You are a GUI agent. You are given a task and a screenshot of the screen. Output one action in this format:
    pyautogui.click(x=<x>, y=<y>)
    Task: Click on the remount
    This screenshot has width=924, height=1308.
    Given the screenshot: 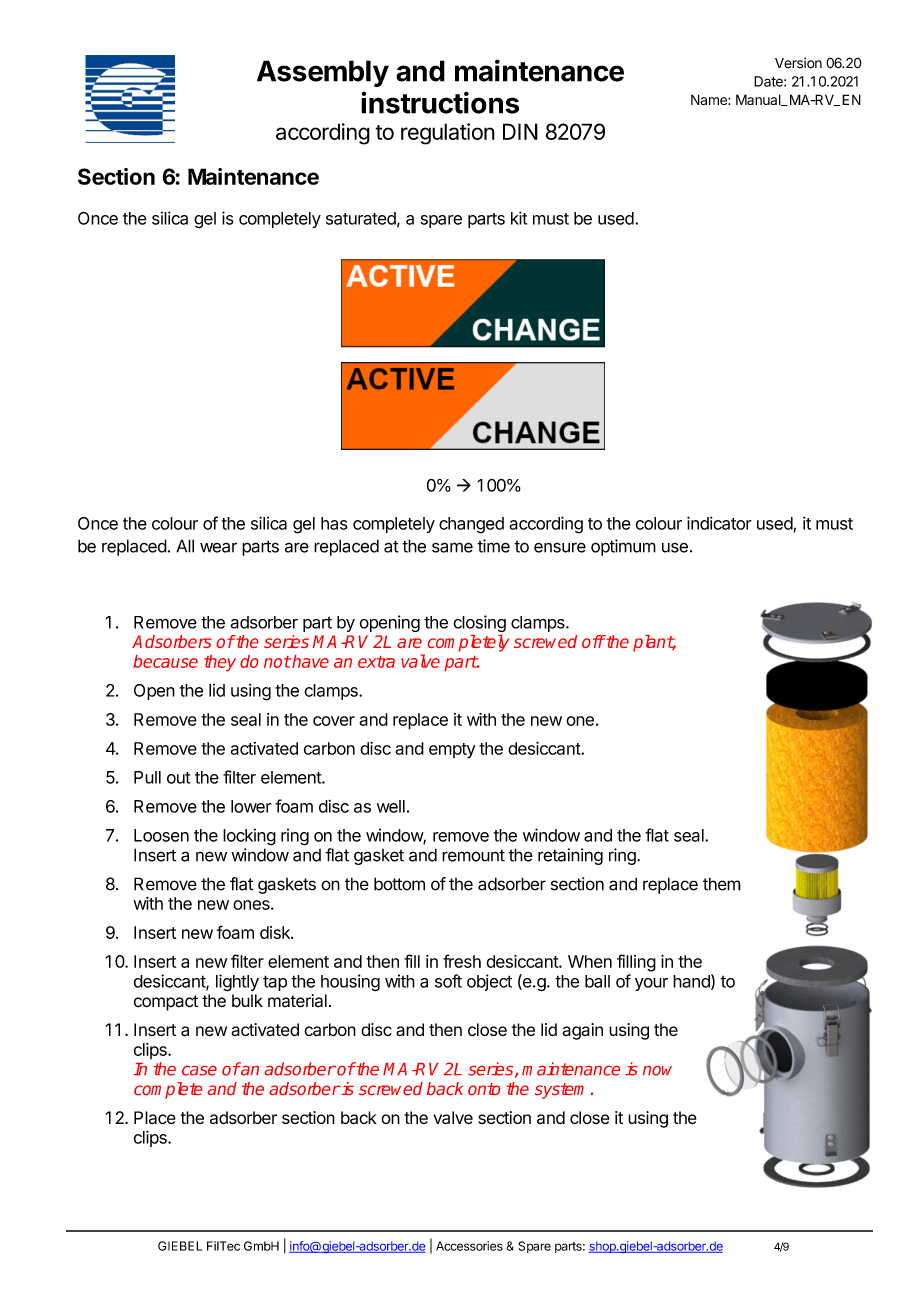 What is the action you would take?
    pyautogui.click(x=473, y=855)
